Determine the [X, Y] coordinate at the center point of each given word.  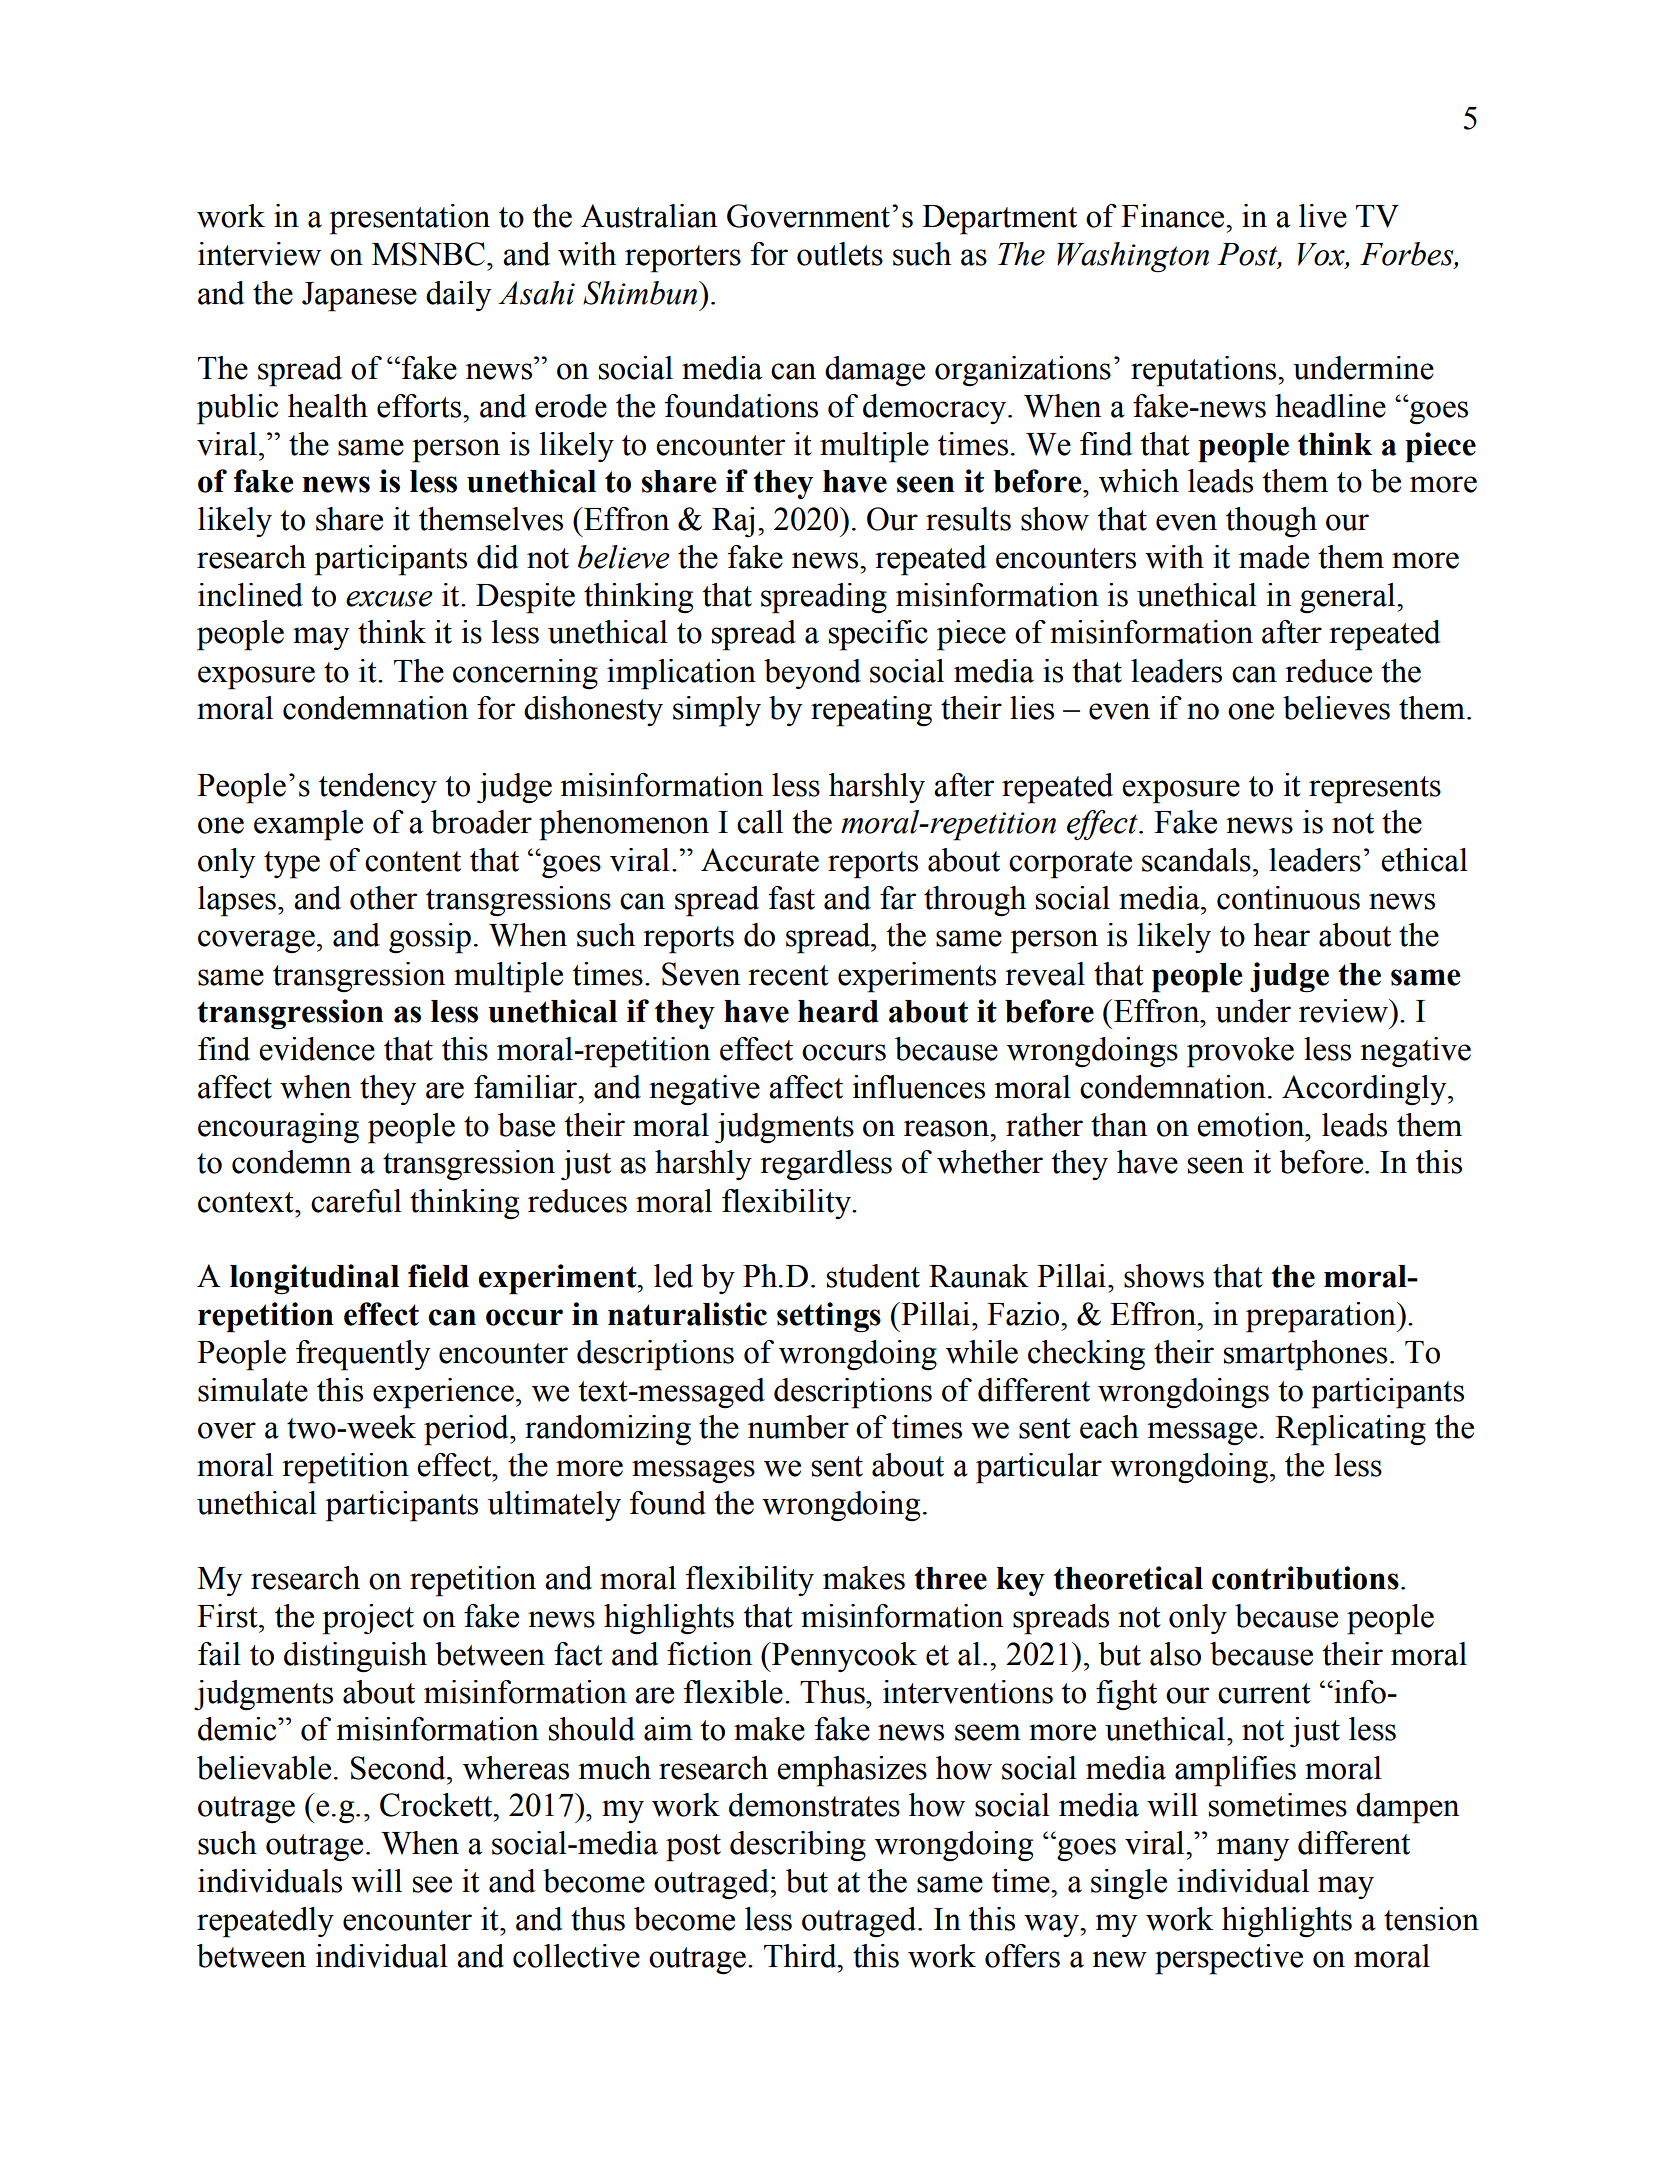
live [1323, 216]
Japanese [359, 297]
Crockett [437, 1805]
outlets [840, 254]
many [1252, 1849]
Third [801, 1956]
